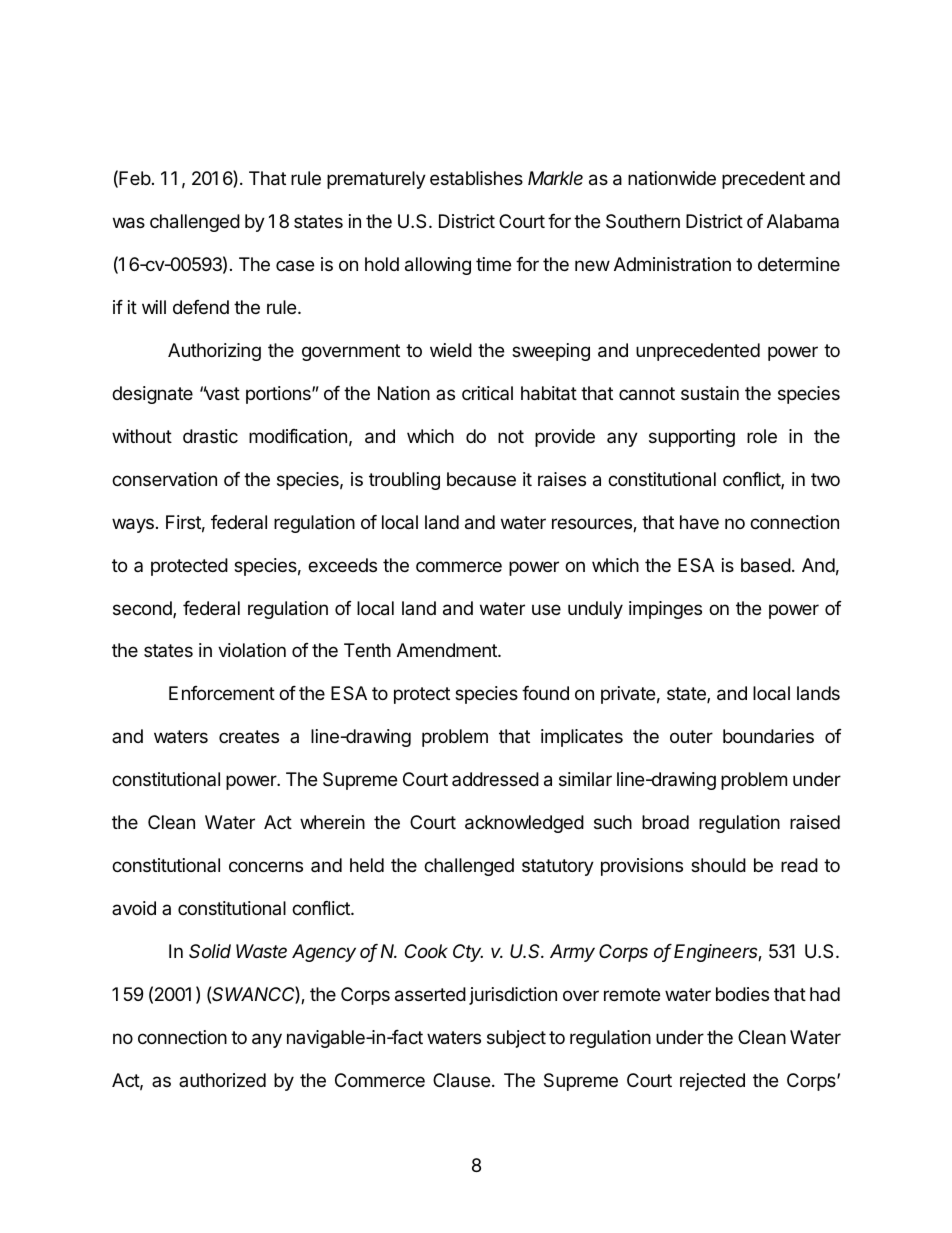 This screenshot has width=952, height=1233. What do you see at coordinates (461, 1080) in the screenshot?
I see `Clause` at bounding box center [461, 1080].
